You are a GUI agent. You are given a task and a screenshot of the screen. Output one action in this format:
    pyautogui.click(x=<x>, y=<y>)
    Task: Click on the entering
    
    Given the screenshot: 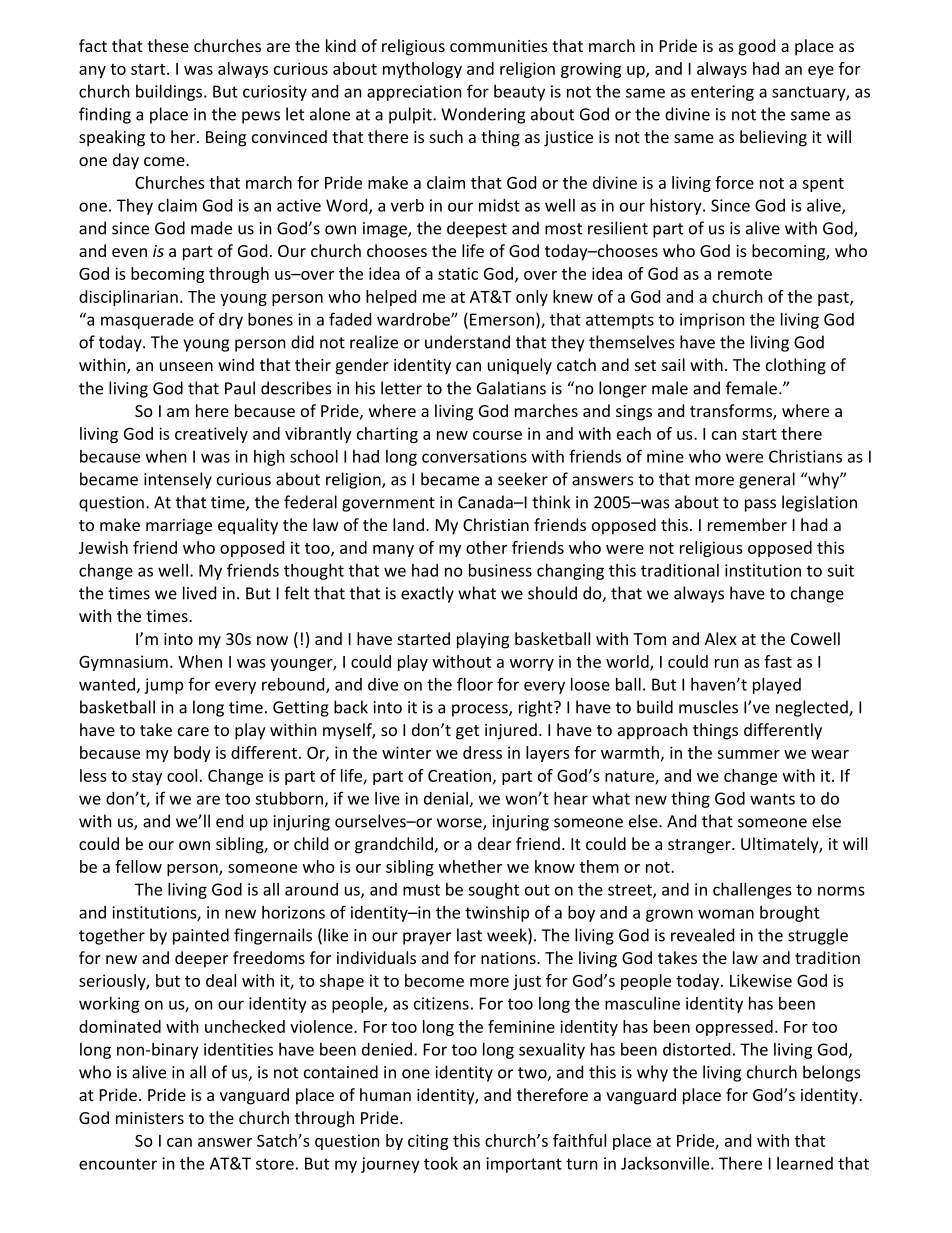 What is the action you would take?
    pyautogui.click(x=722, y=93)
